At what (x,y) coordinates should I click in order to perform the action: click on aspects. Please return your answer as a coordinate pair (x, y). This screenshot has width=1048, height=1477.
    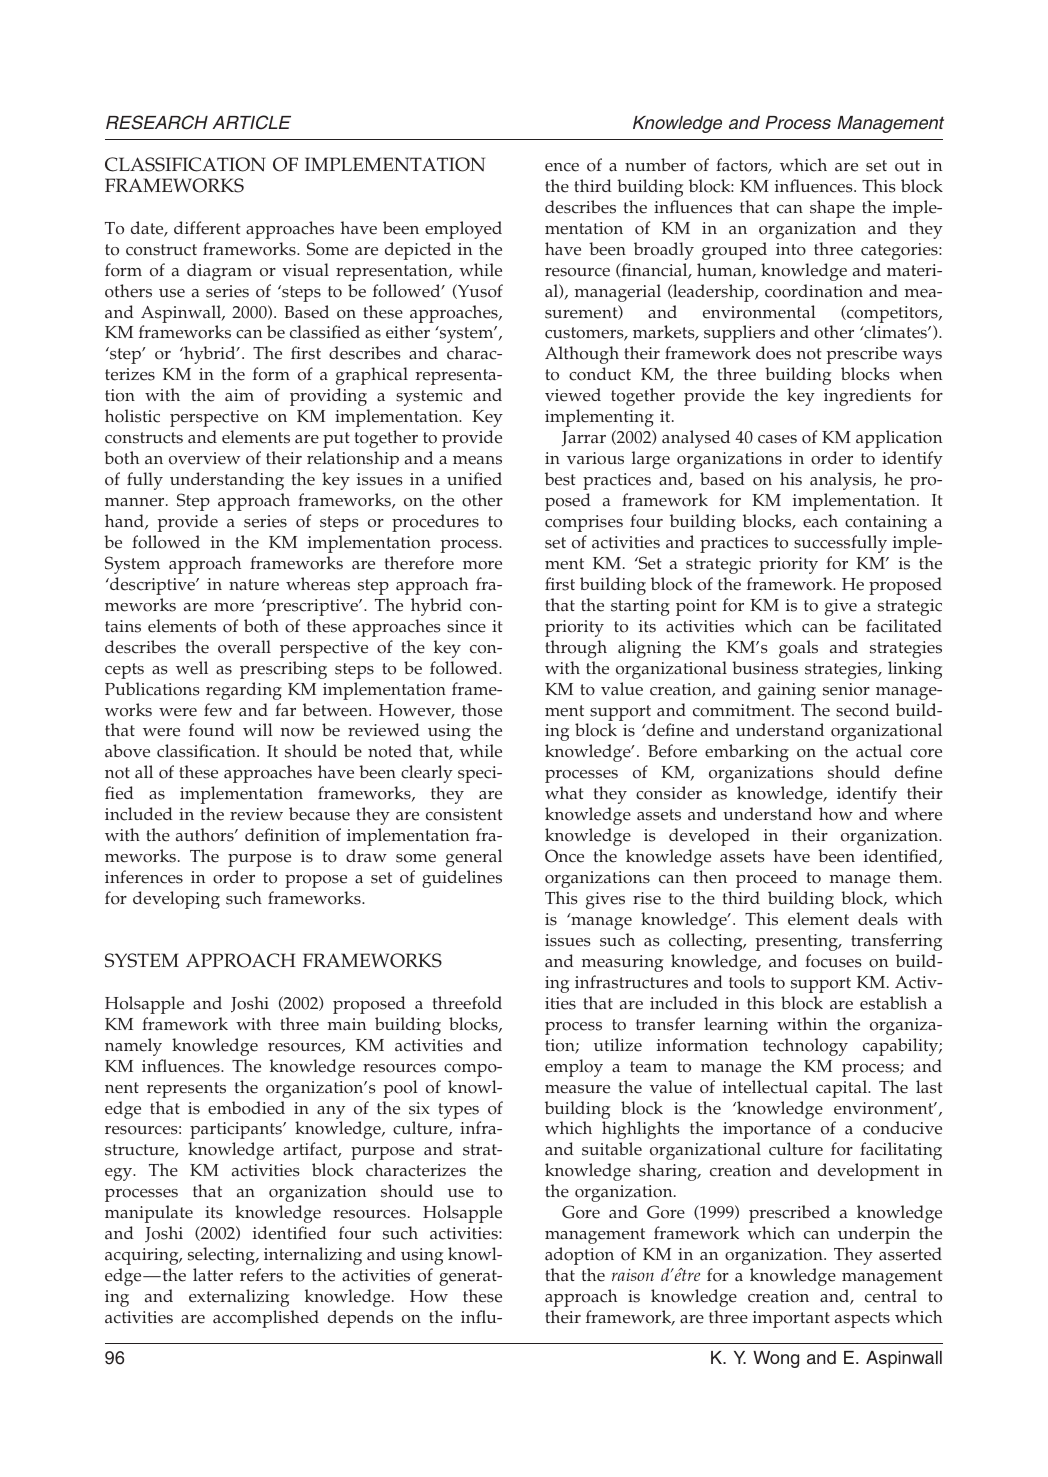
    Looking at the image, I should click on (862, 1320).
